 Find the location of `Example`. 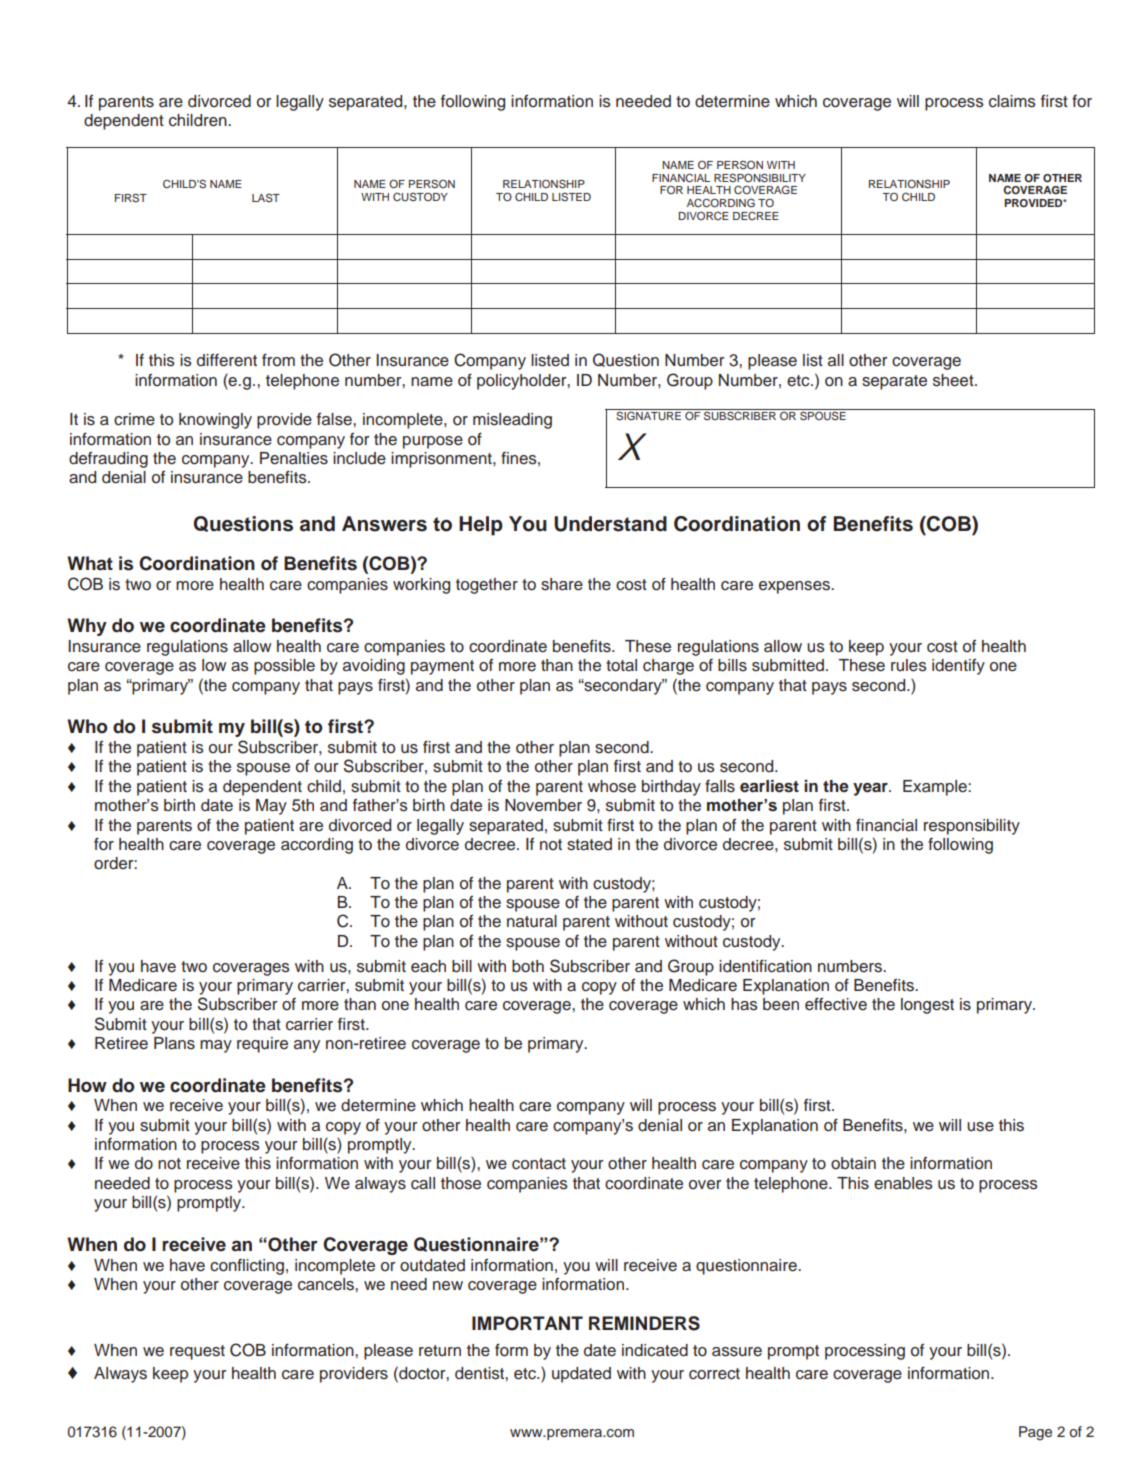

Example is located at coordinates (936, 788).
